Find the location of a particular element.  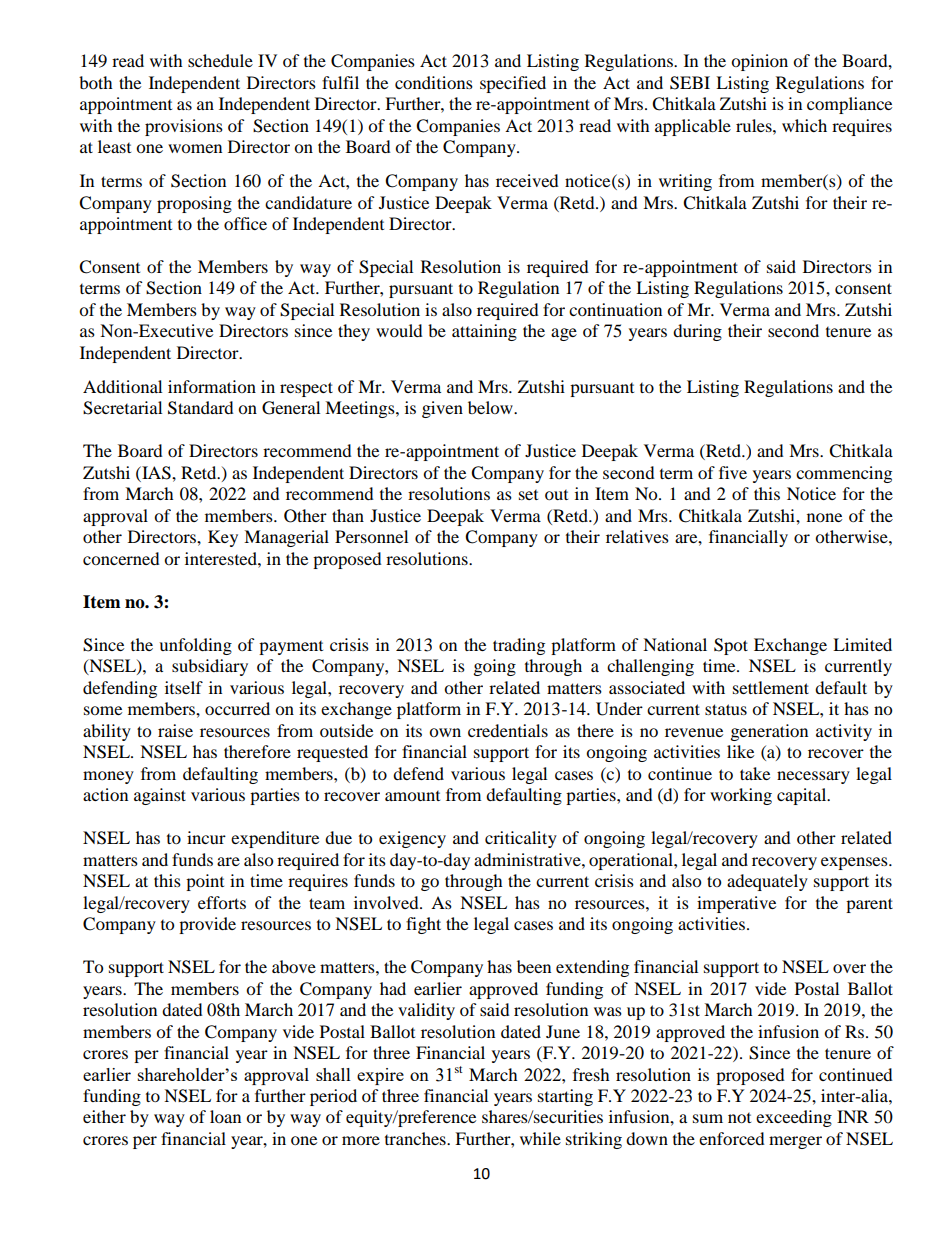

unfolding is located at coordinates (195, 646).
